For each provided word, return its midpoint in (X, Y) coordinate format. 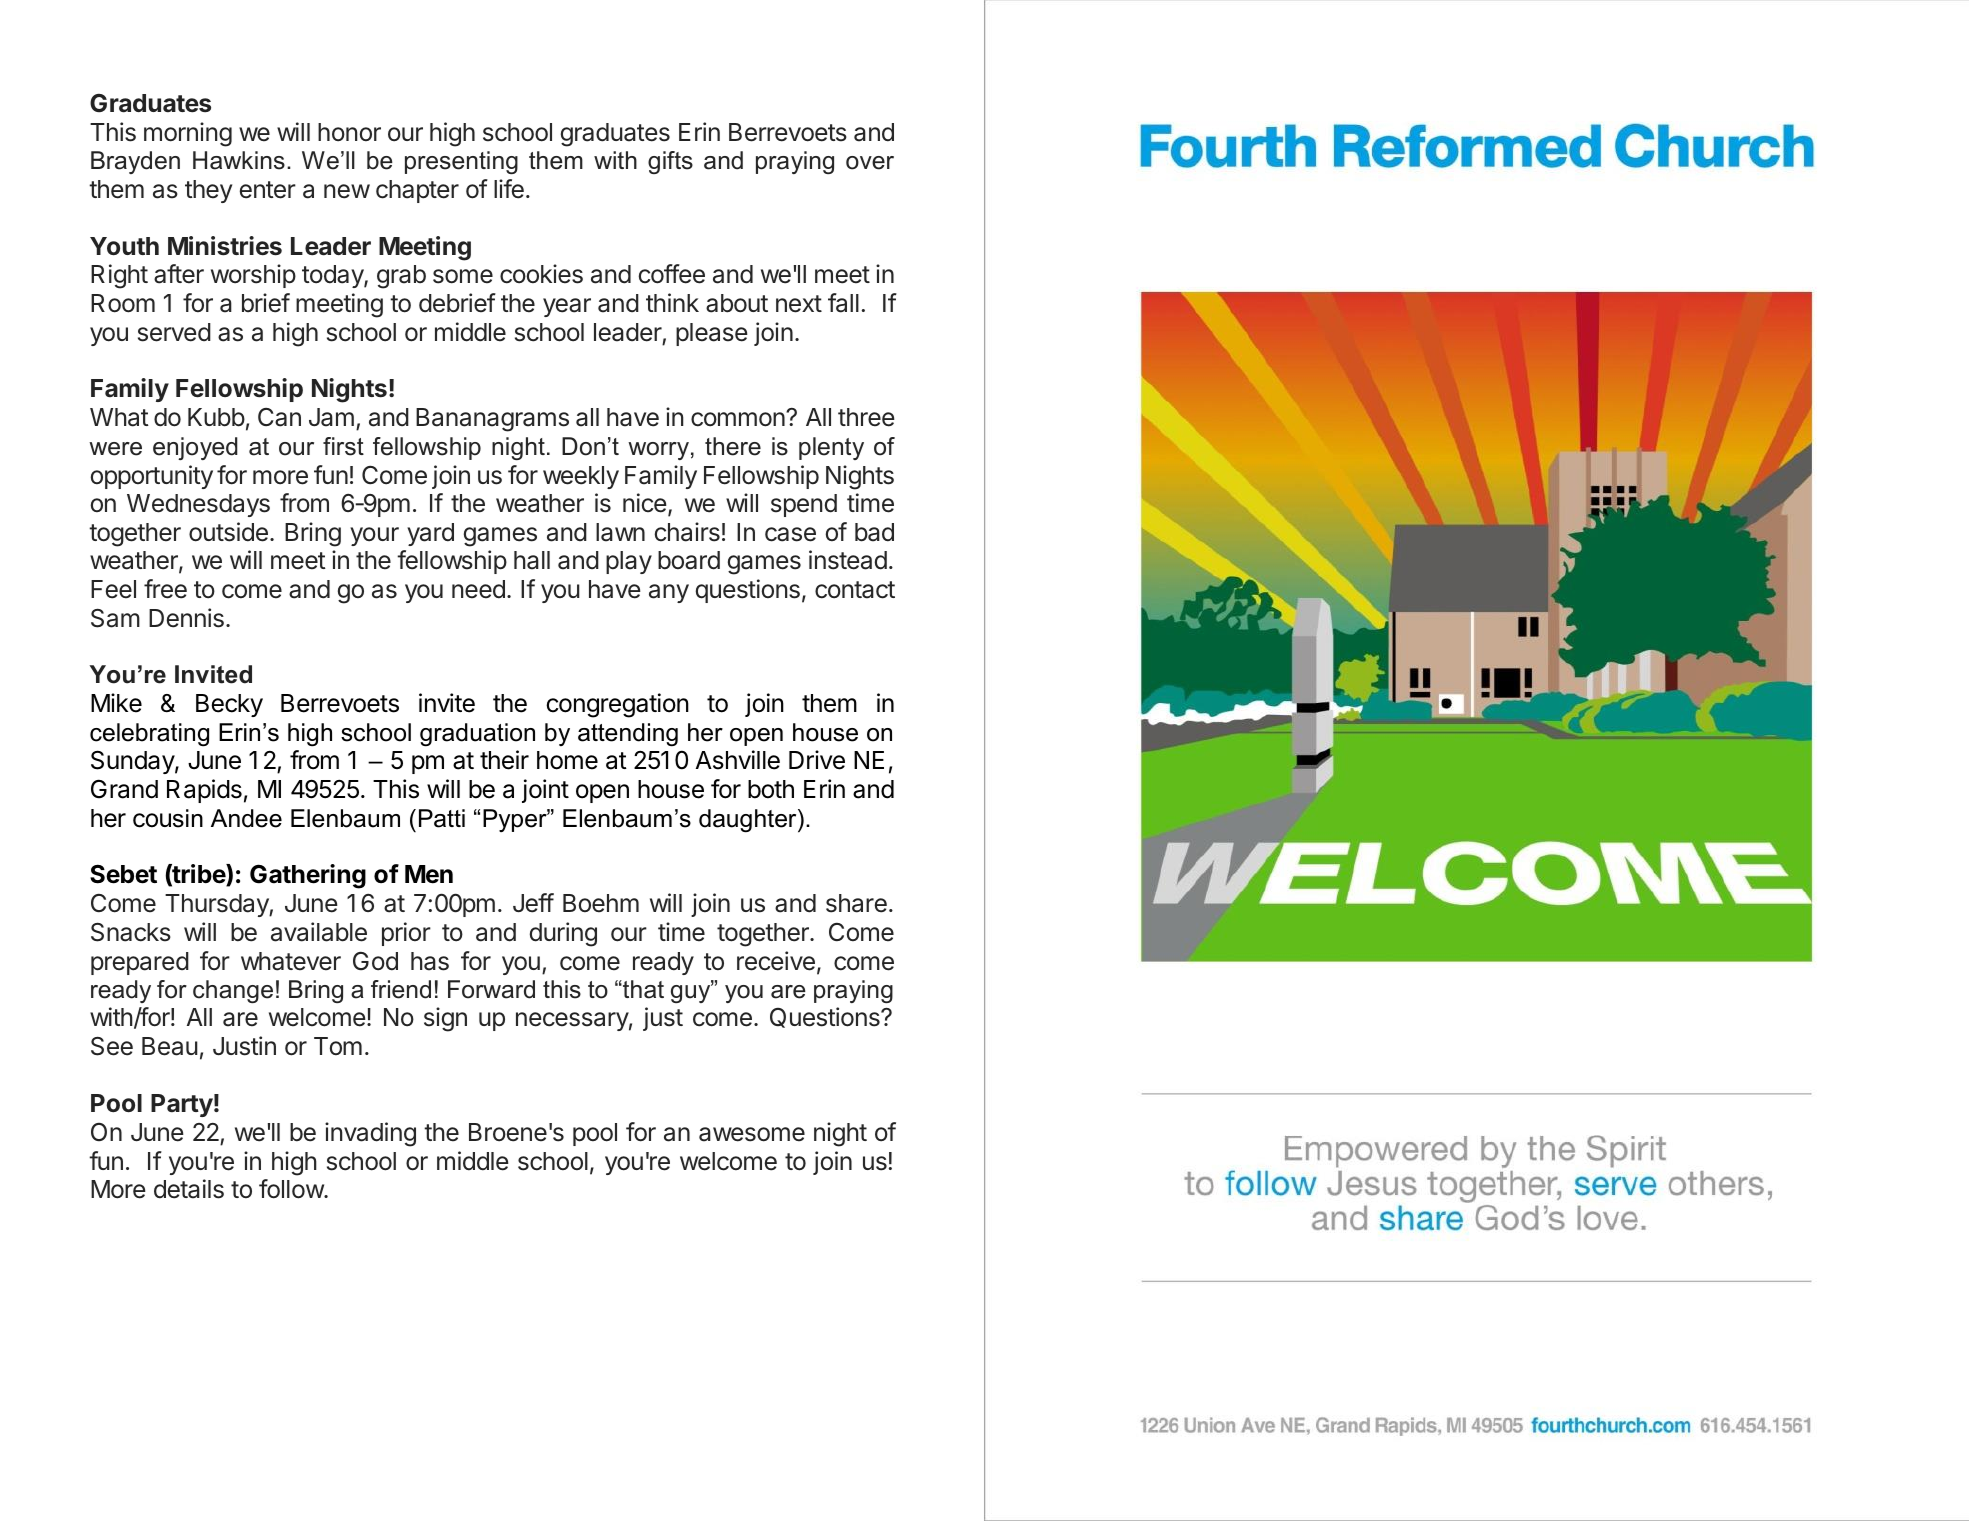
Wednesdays (198, 505)
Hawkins (239, 160)
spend (804, 505)
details (189, 1189)
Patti (442, 818)
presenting (461, 162)
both (771, 789)
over (870, 163)
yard (430, 534)
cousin (168, 818)
